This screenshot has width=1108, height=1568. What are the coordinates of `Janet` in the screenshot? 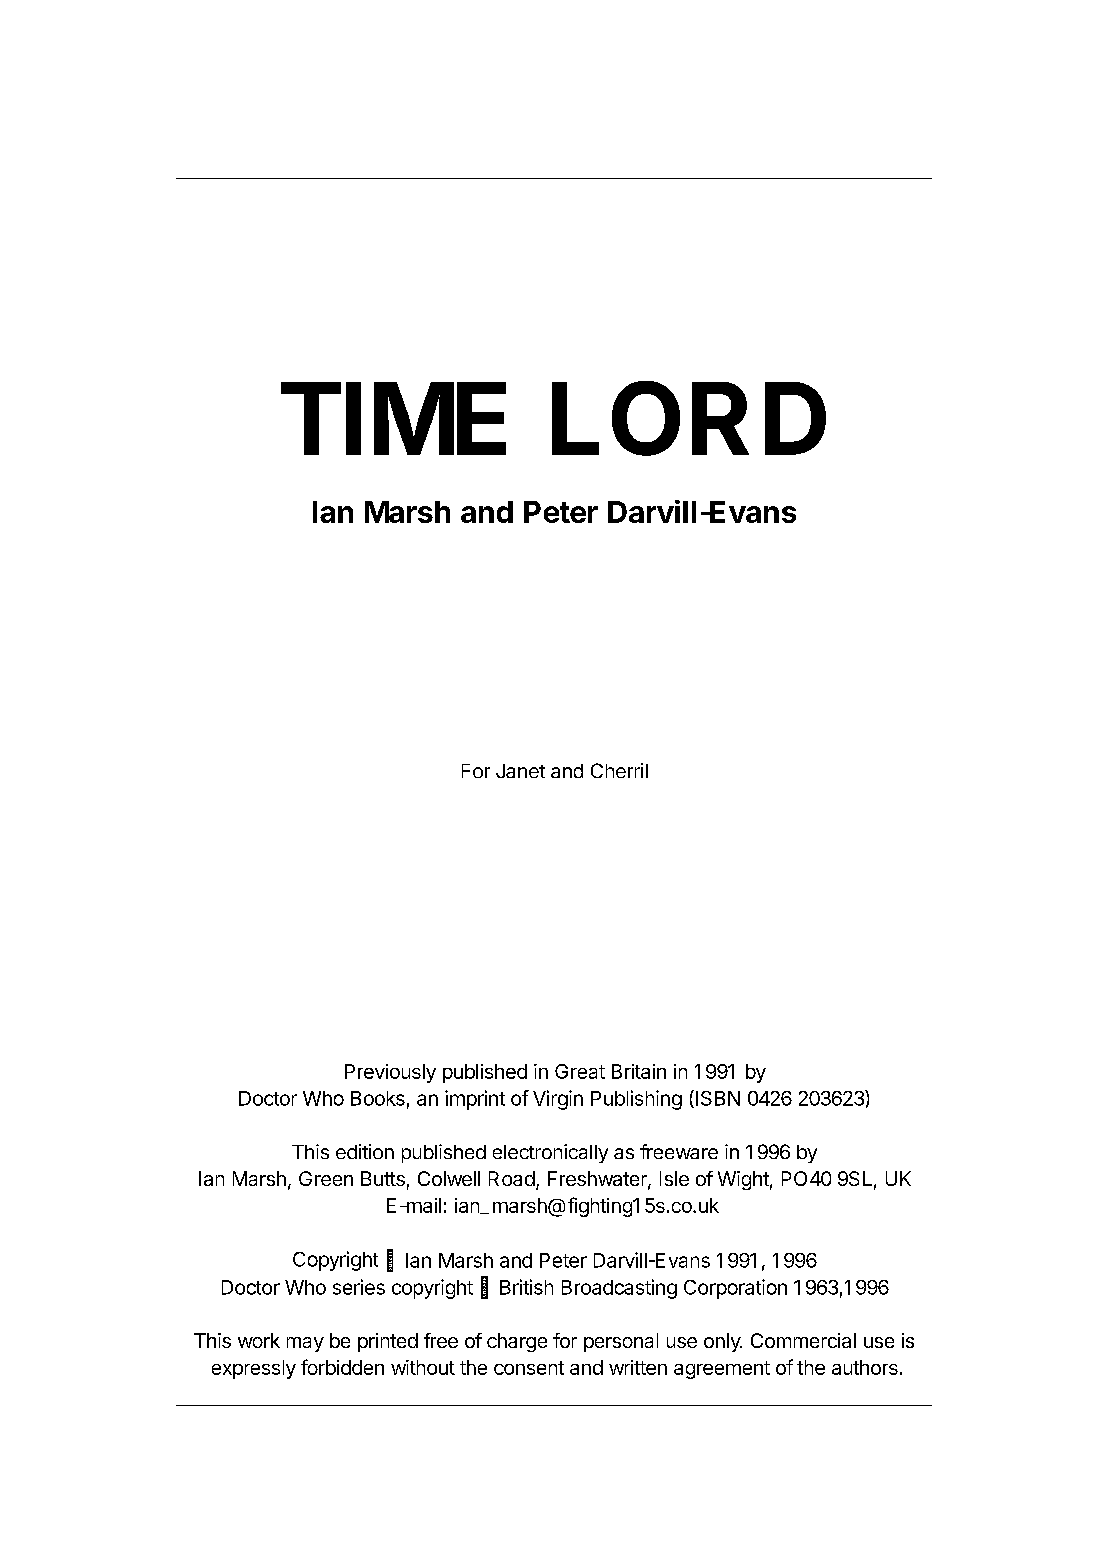 It's located at (520, 771).
